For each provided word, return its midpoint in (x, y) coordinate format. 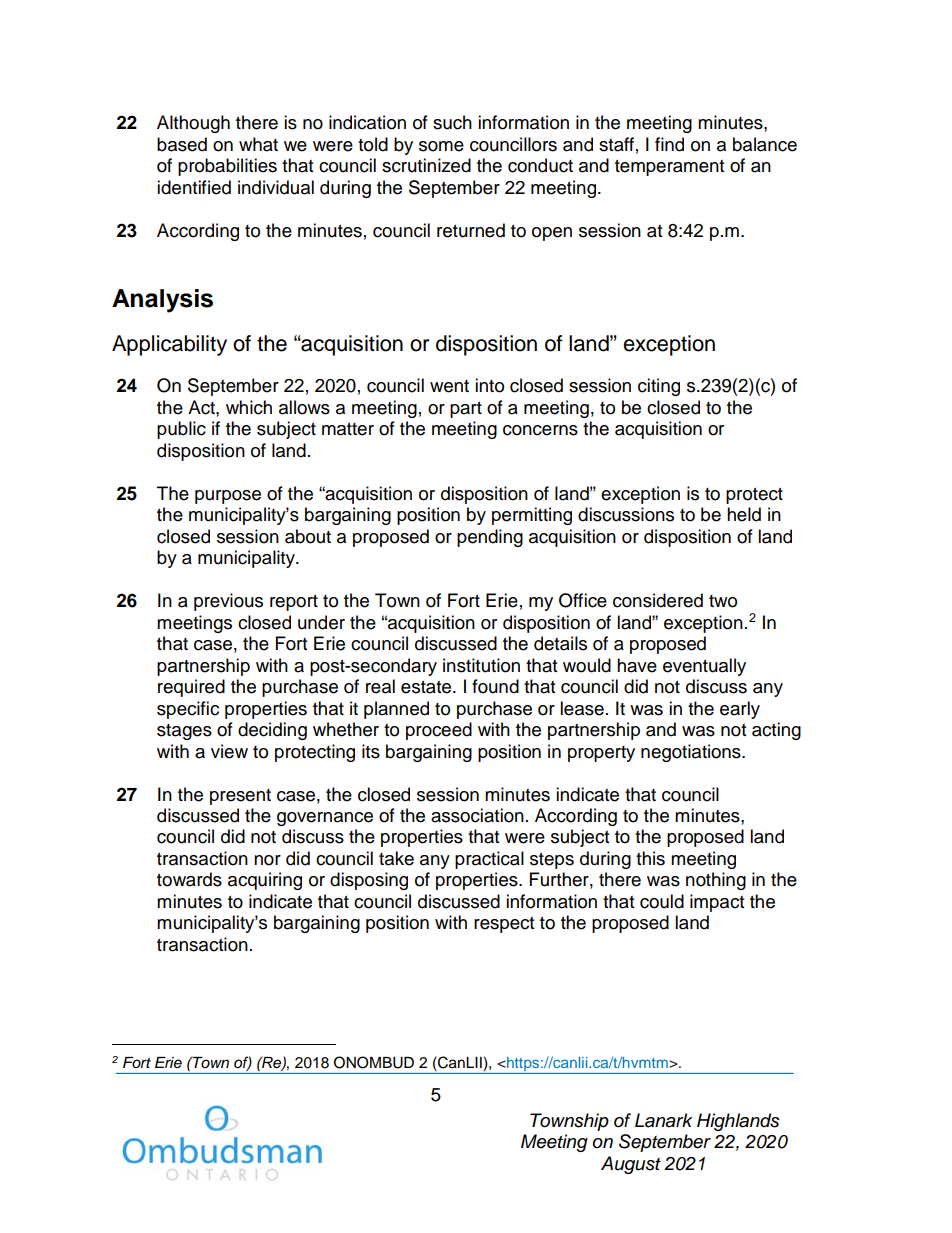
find (669, 144)
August (631, 1165)
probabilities (227, 167)
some (441, 146)
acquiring (265, 881)
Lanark (663, 1120)
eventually (704, 667)
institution (481, 665)
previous (228, 602)
